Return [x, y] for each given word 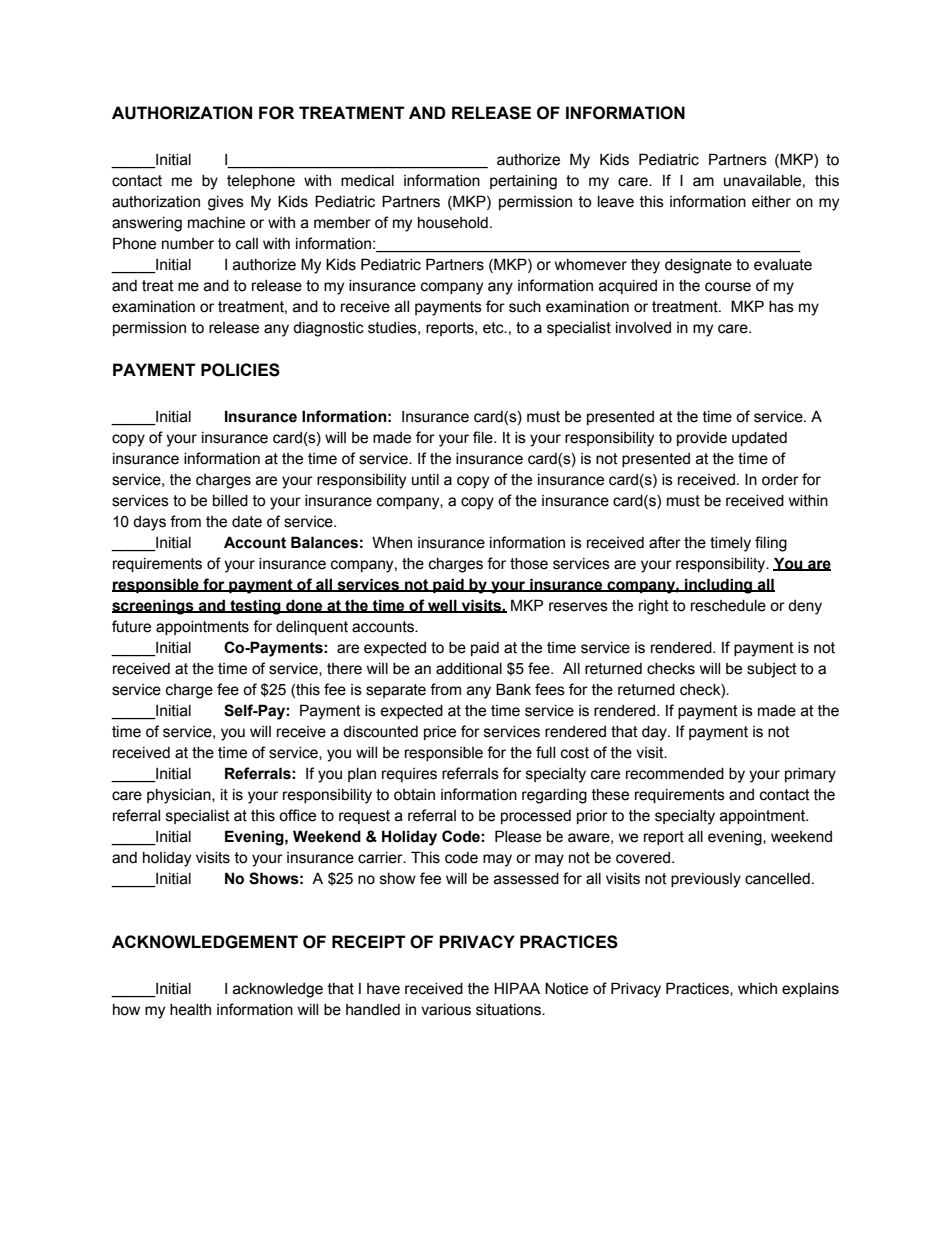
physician [180, 796]
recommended [675, 774]
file [484, 437]
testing [255, 607]
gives [226, 203]
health [190, 1010]
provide [702, 439]
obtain [414, 795]
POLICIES [240, 370]
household [453, 223]
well [442, 606]
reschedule [728, 606]
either [771, 202]
